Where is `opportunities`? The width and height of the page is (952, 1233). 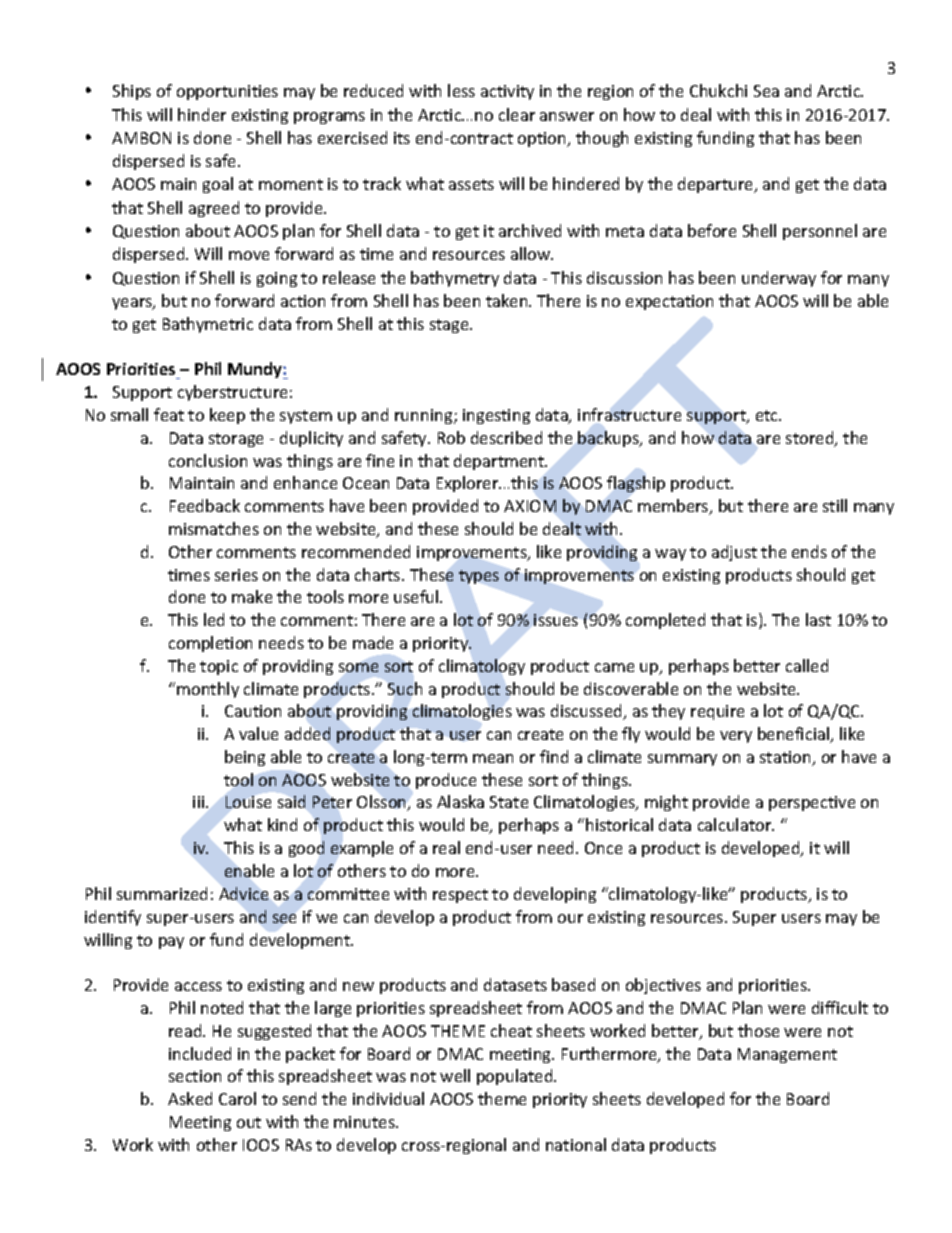 opportunities is located at coordinates (227, 92).
